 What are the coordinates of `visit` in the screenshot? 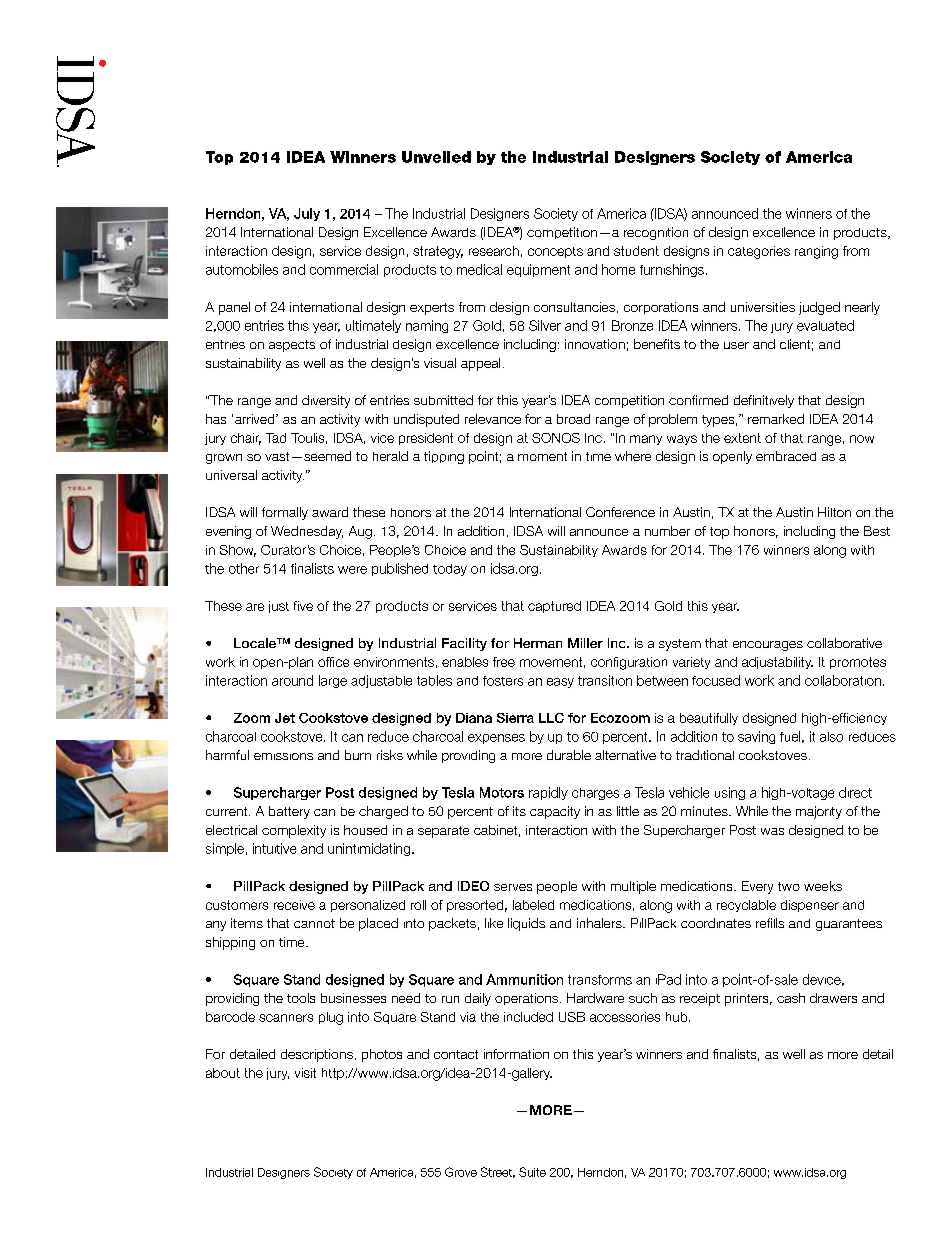 It's located at (305, 1073).
